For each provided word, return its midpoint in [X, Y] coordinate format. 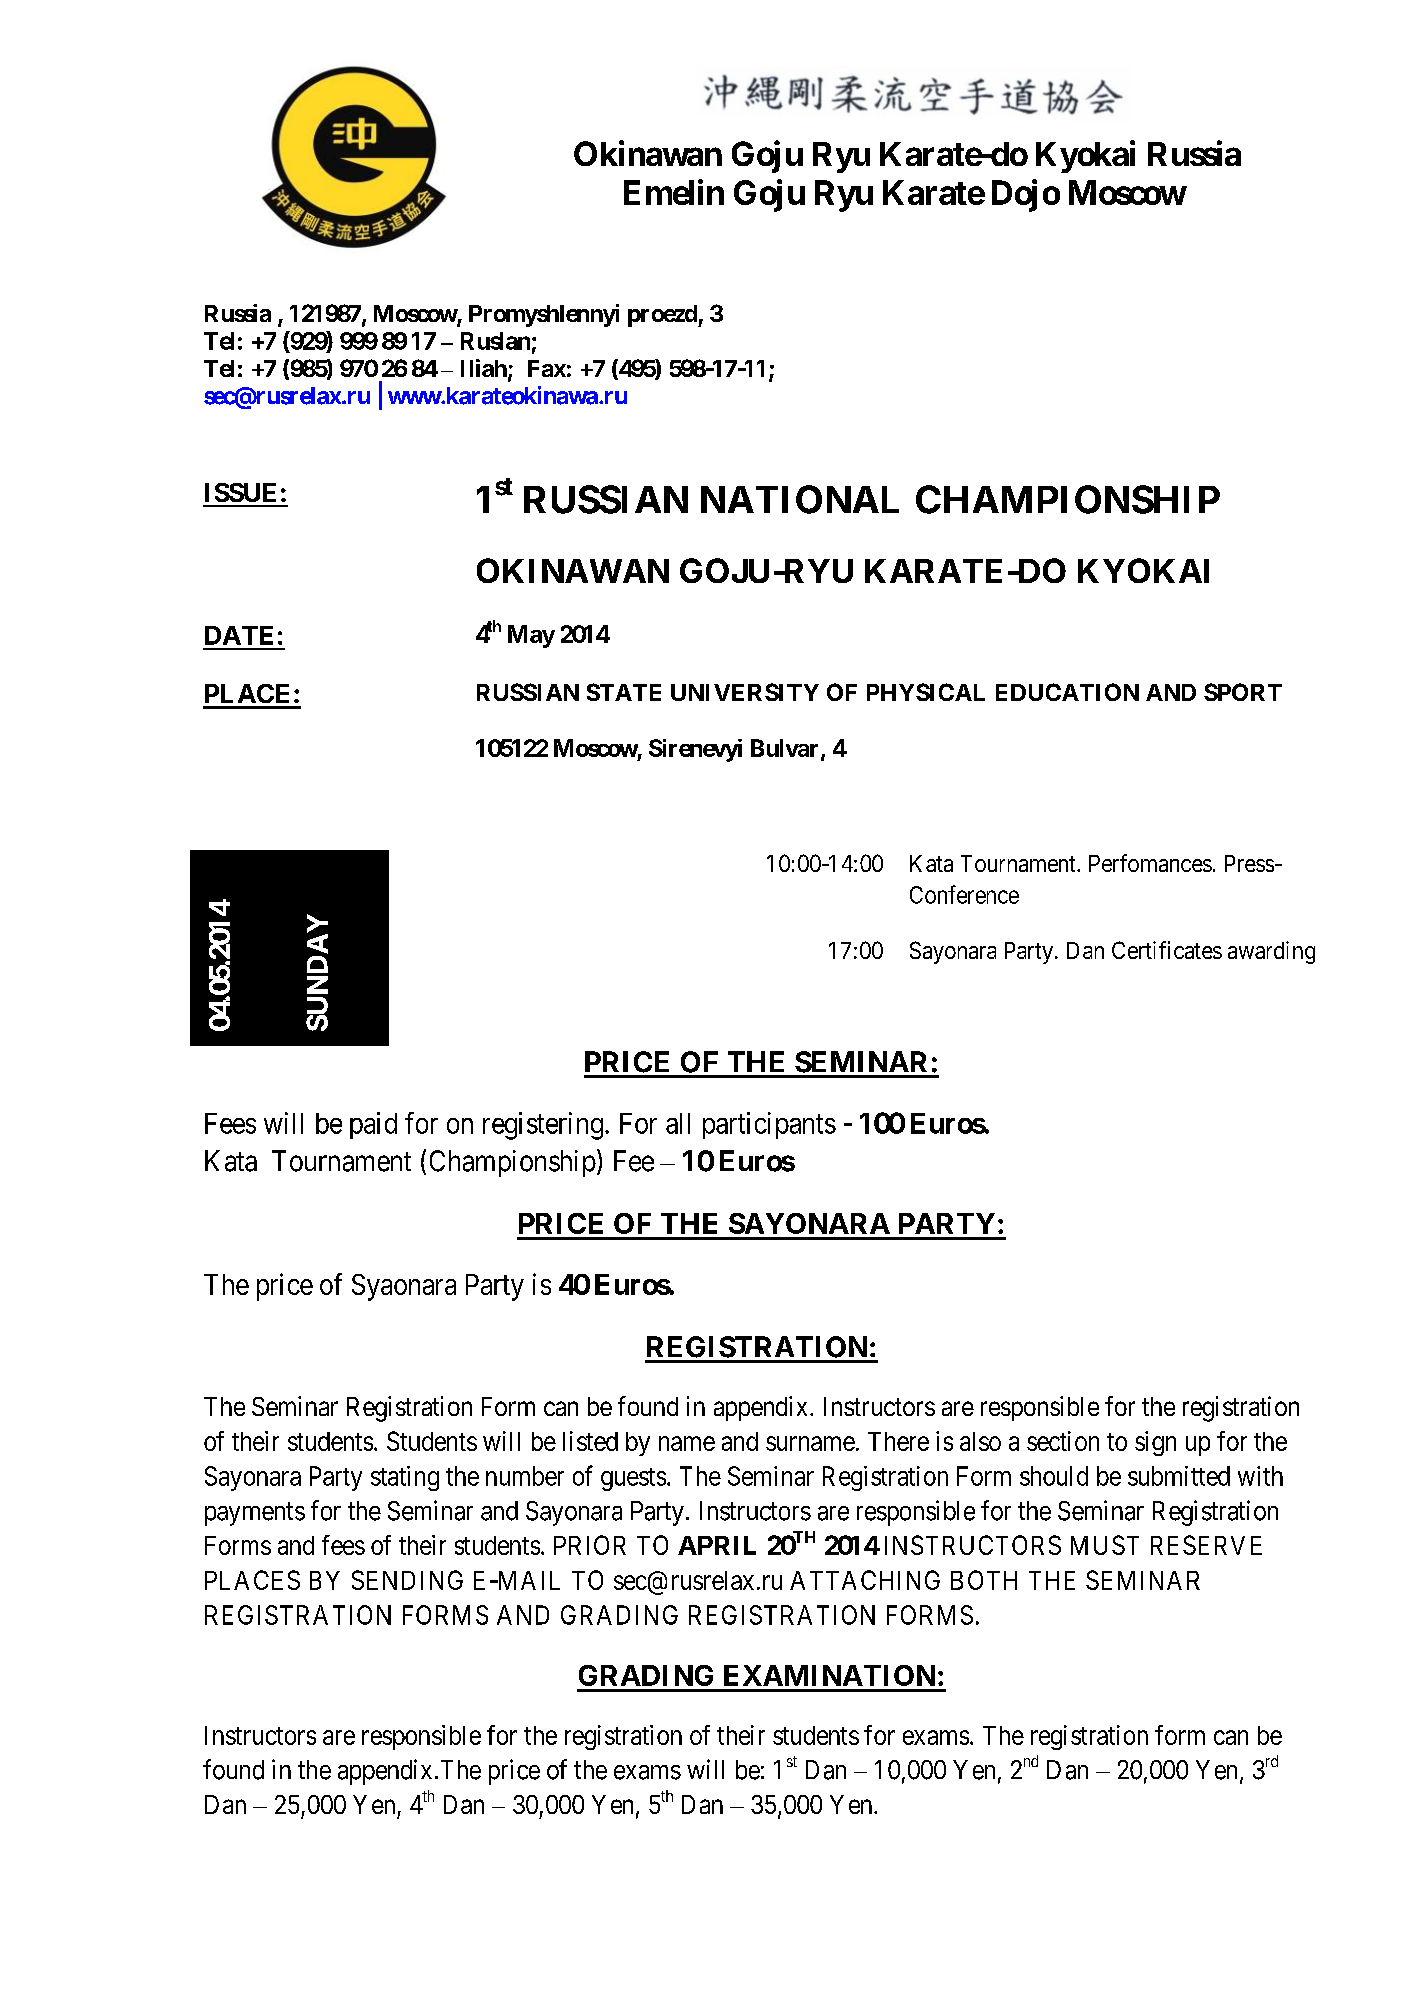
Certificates [1167, 950]
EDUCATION [1067, 692]
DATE [239, 635]
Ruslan [495, 341]
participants [769, 1125]
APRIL [717, 1545]
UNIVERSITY [745, 692]
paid [373, 1125]
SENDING [407, 1580]
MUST [1105, 1545]
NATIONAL [800, 499]
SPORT [1243, 692]
